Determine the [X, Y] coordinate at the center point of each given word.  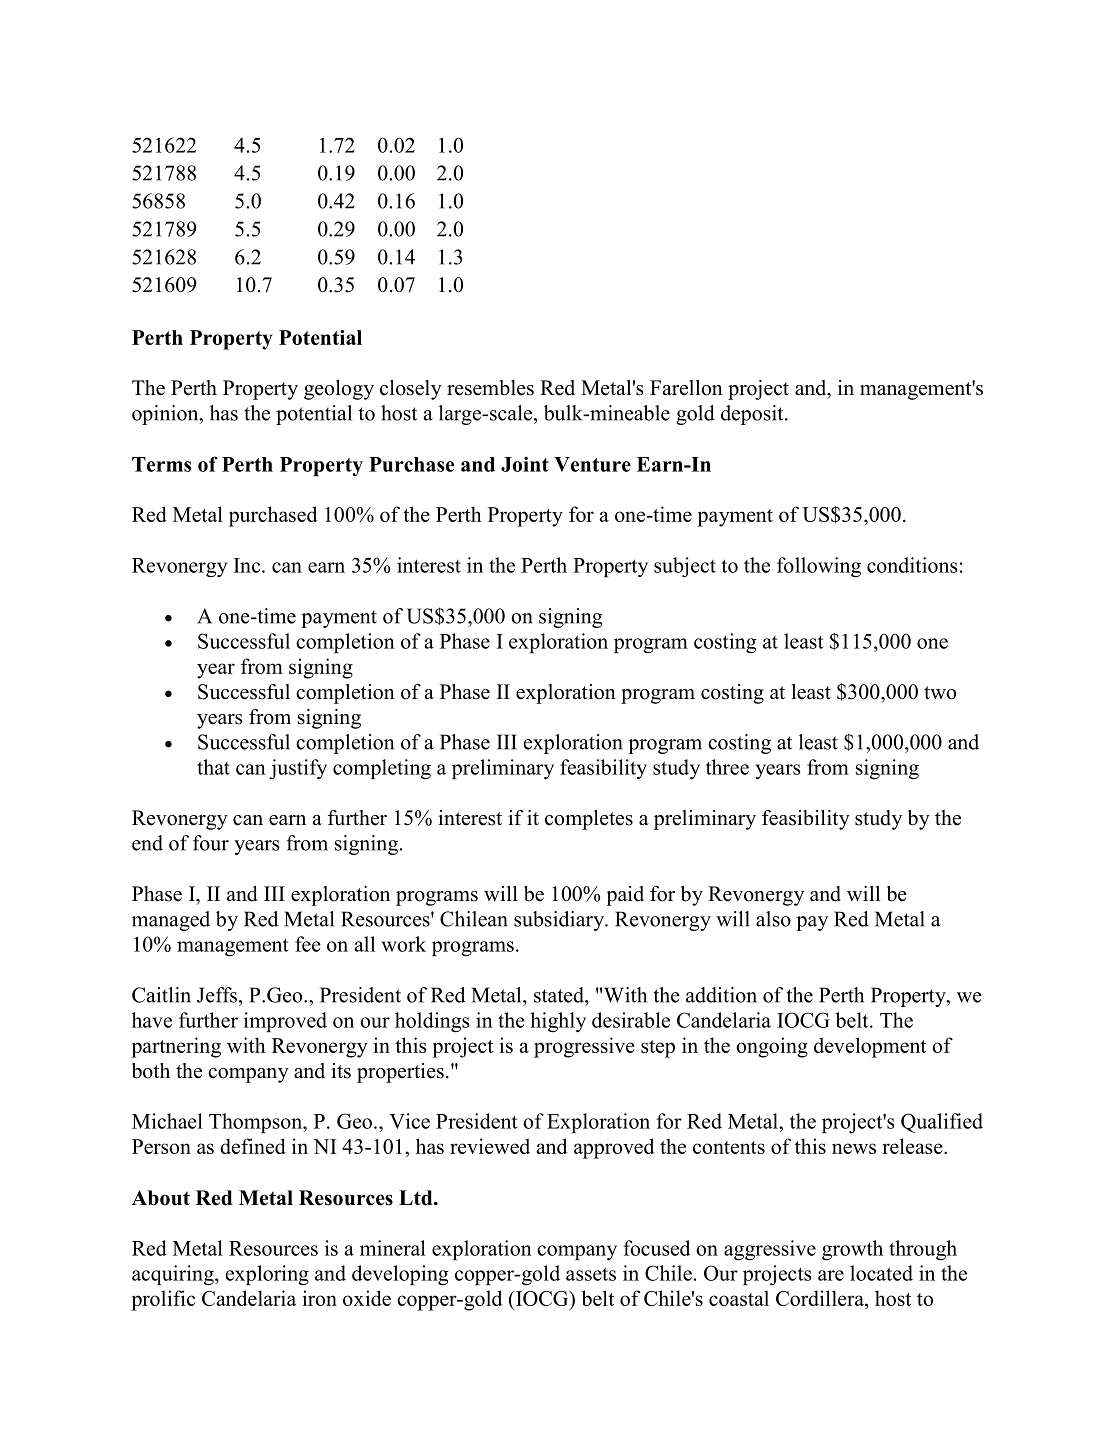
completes [589, 820]
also [773, 919]
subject [685, 567]
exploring [267, 1275]
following [819, 567]
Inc [248, 565]
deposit [753, 415]
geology [339, 390]
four [211, 843]
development [870, 1047]
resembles [490, 388]
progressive [584, 1047]
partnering [176, 1047]
